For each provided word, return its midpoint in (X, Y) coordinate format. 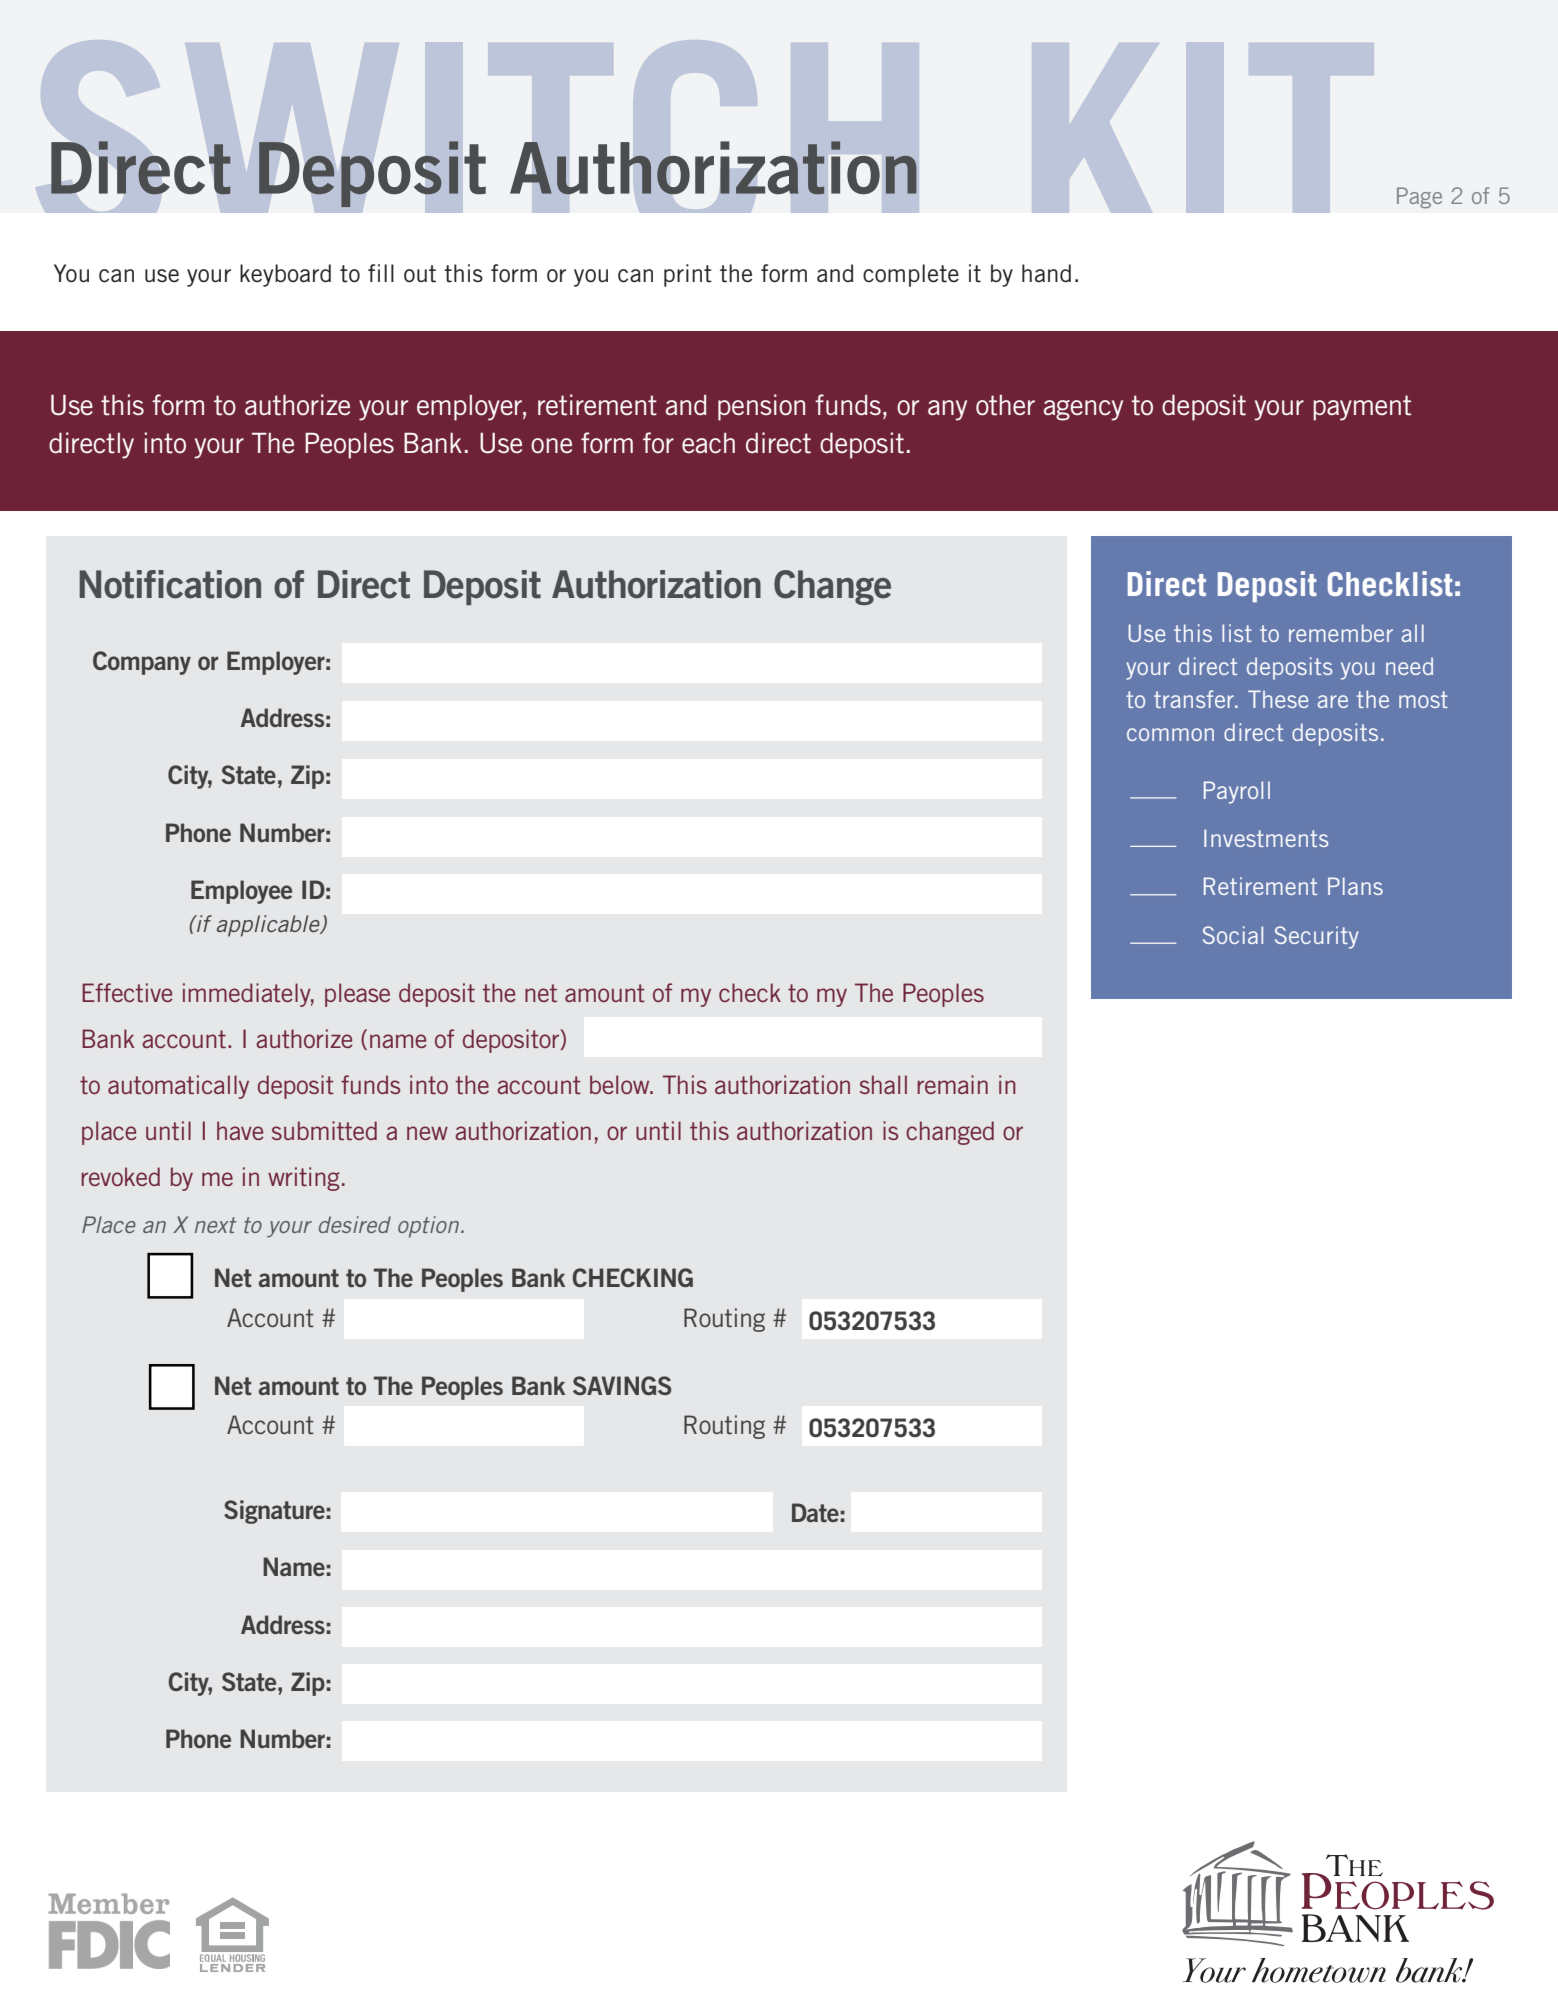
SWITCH (477, 126)
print (688, 275)
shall (883, 1084)
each (708, 443)
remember (1341, 633)
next (215, 1225)
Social (1233, 935)
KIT (1203, 127)
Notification (170, 584)
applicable (269, 926)
